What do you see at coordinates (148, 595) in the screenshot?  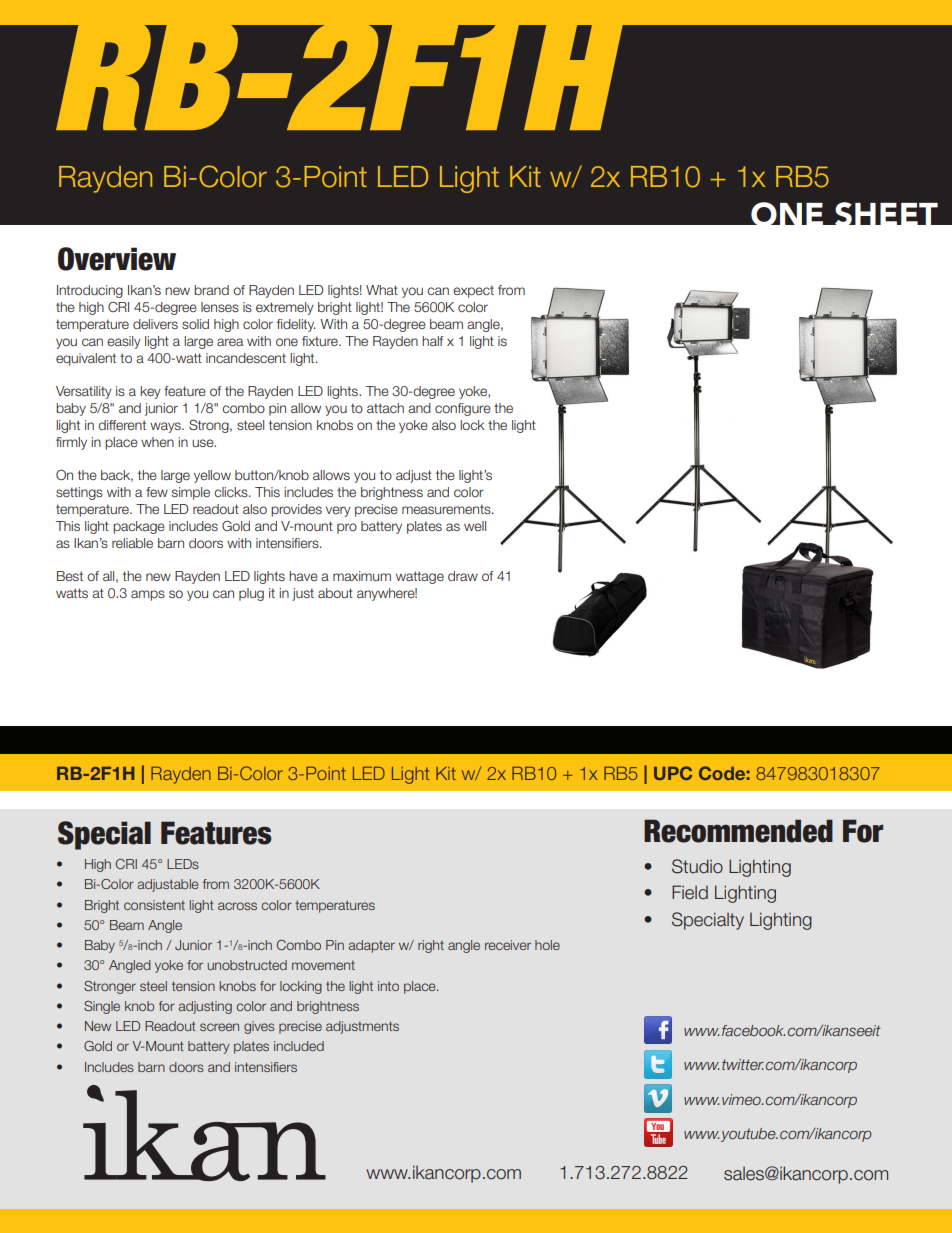 I see `amps` at bounding box center [148, 595].
